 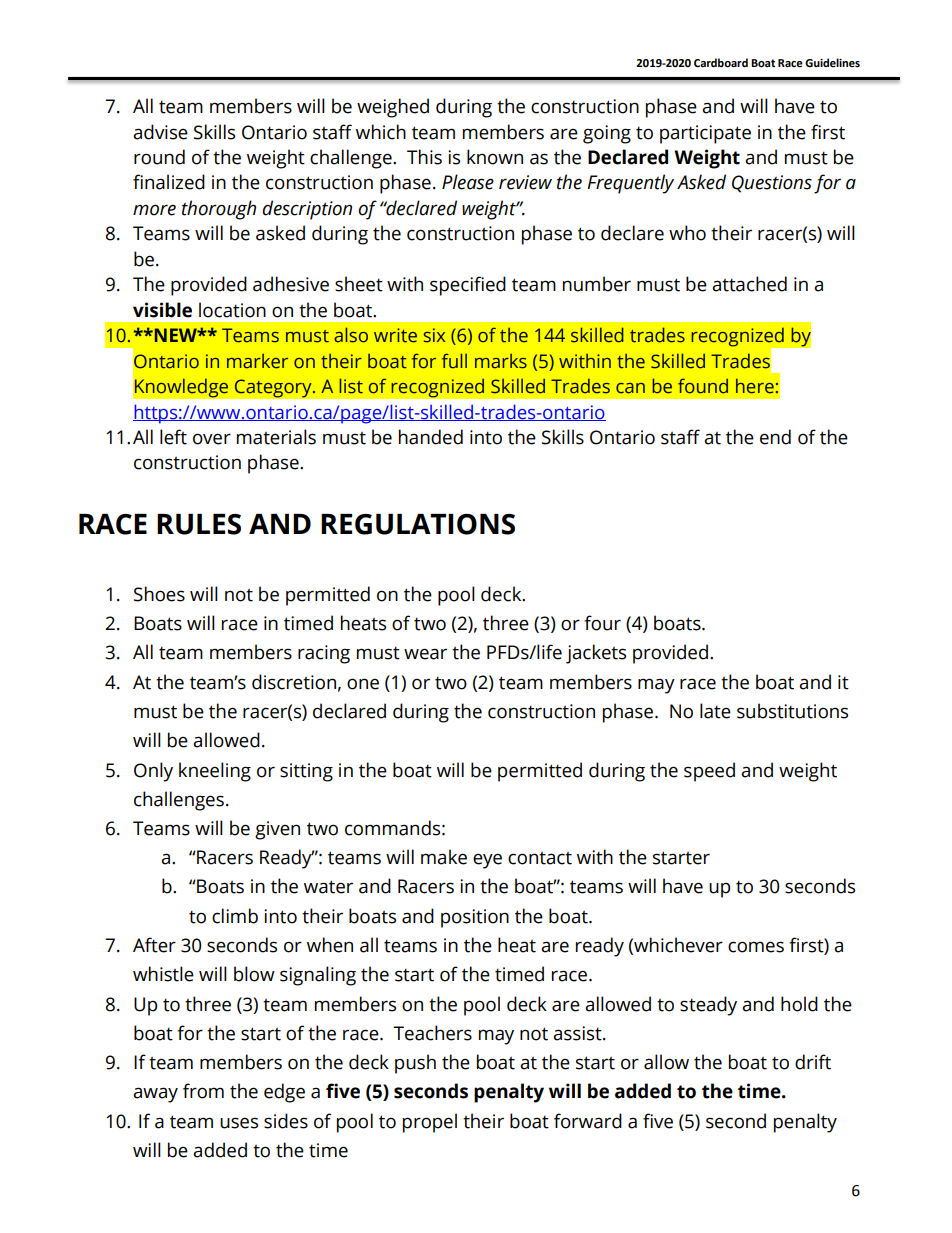 I want to click on Cardboard, so click(x=721, y=63).
